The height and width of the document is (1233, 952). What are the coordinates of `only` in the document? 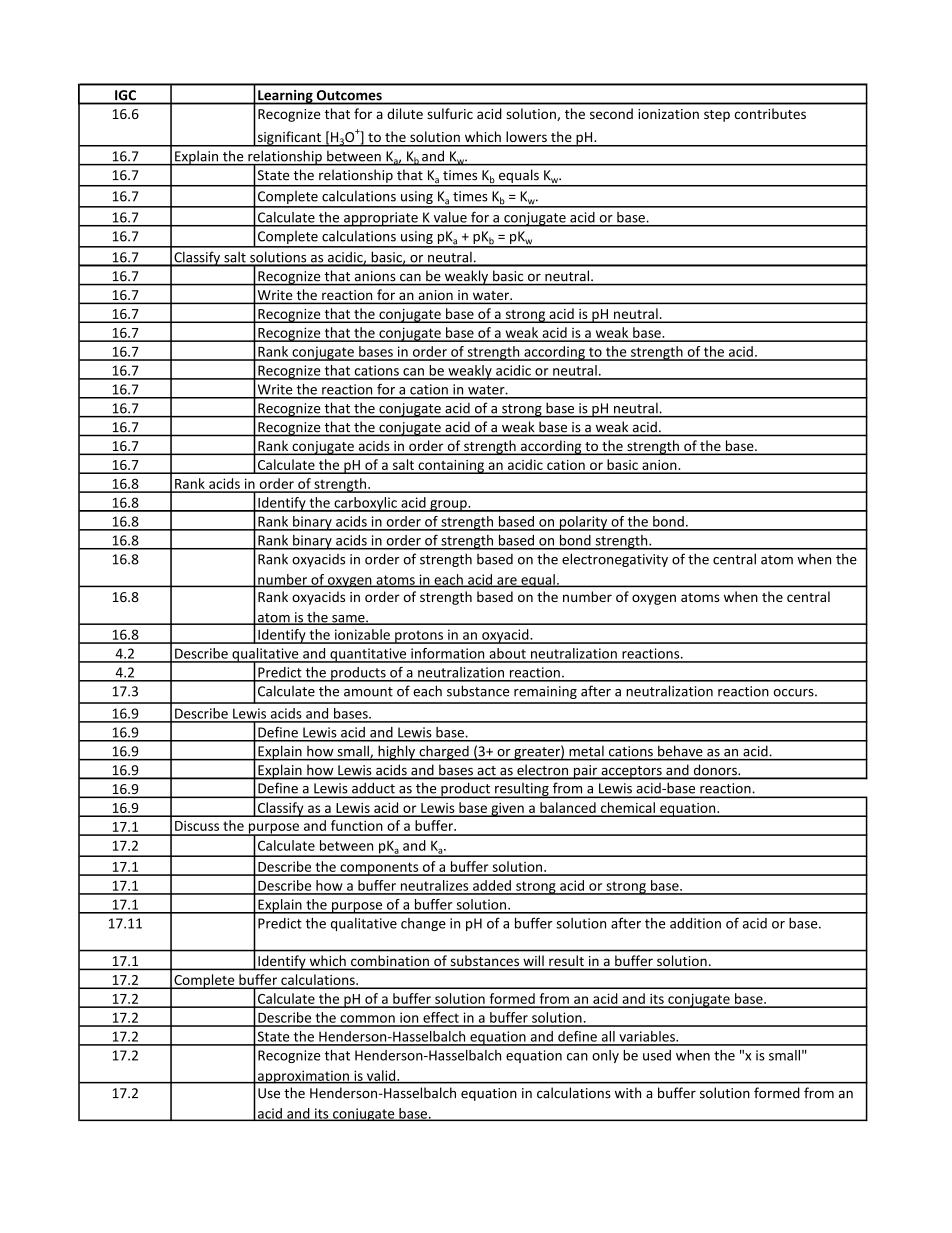 It's located at (605, 1056).
